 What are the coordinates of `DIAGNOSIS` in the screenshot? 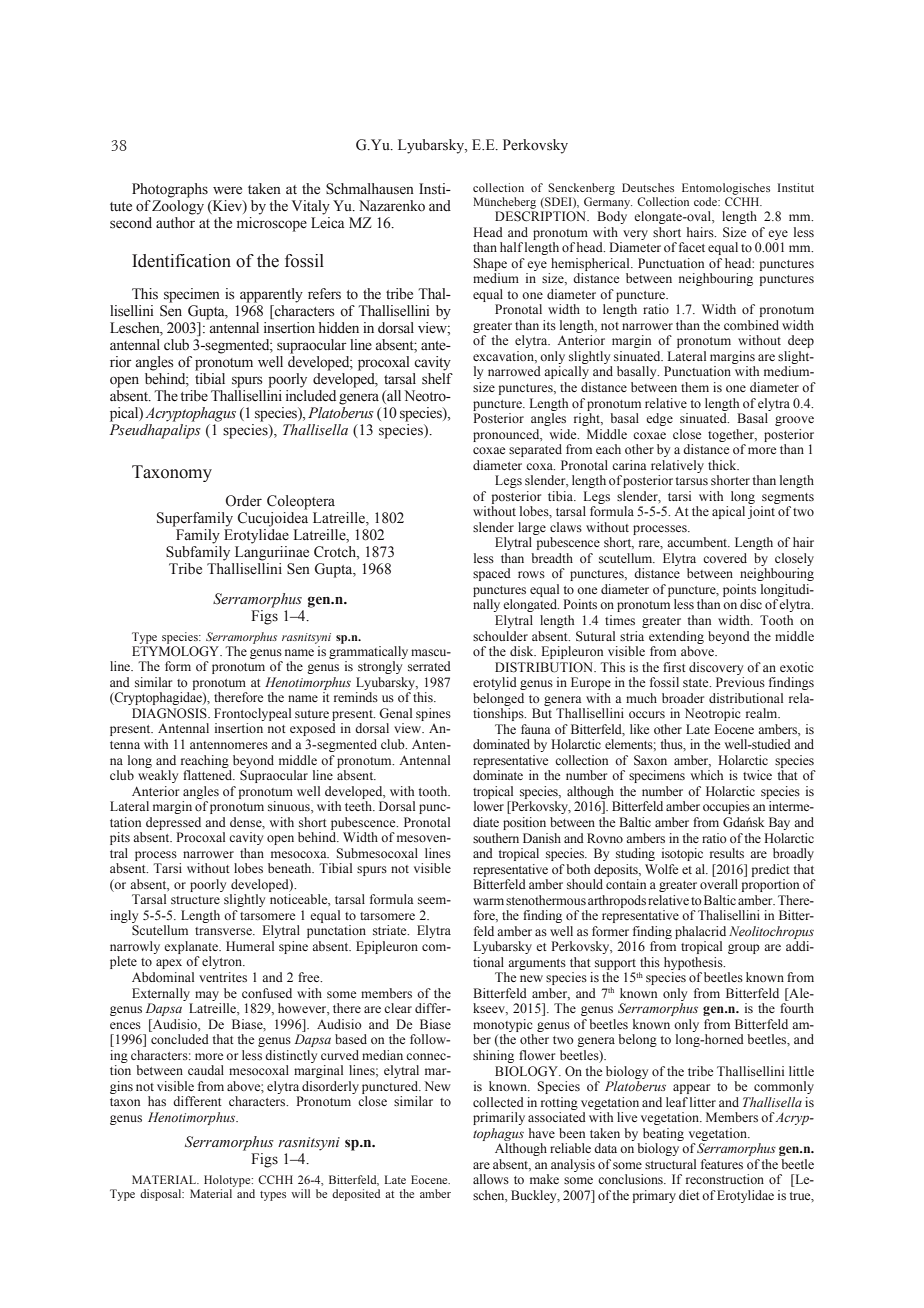 It's located at (170, 713).
